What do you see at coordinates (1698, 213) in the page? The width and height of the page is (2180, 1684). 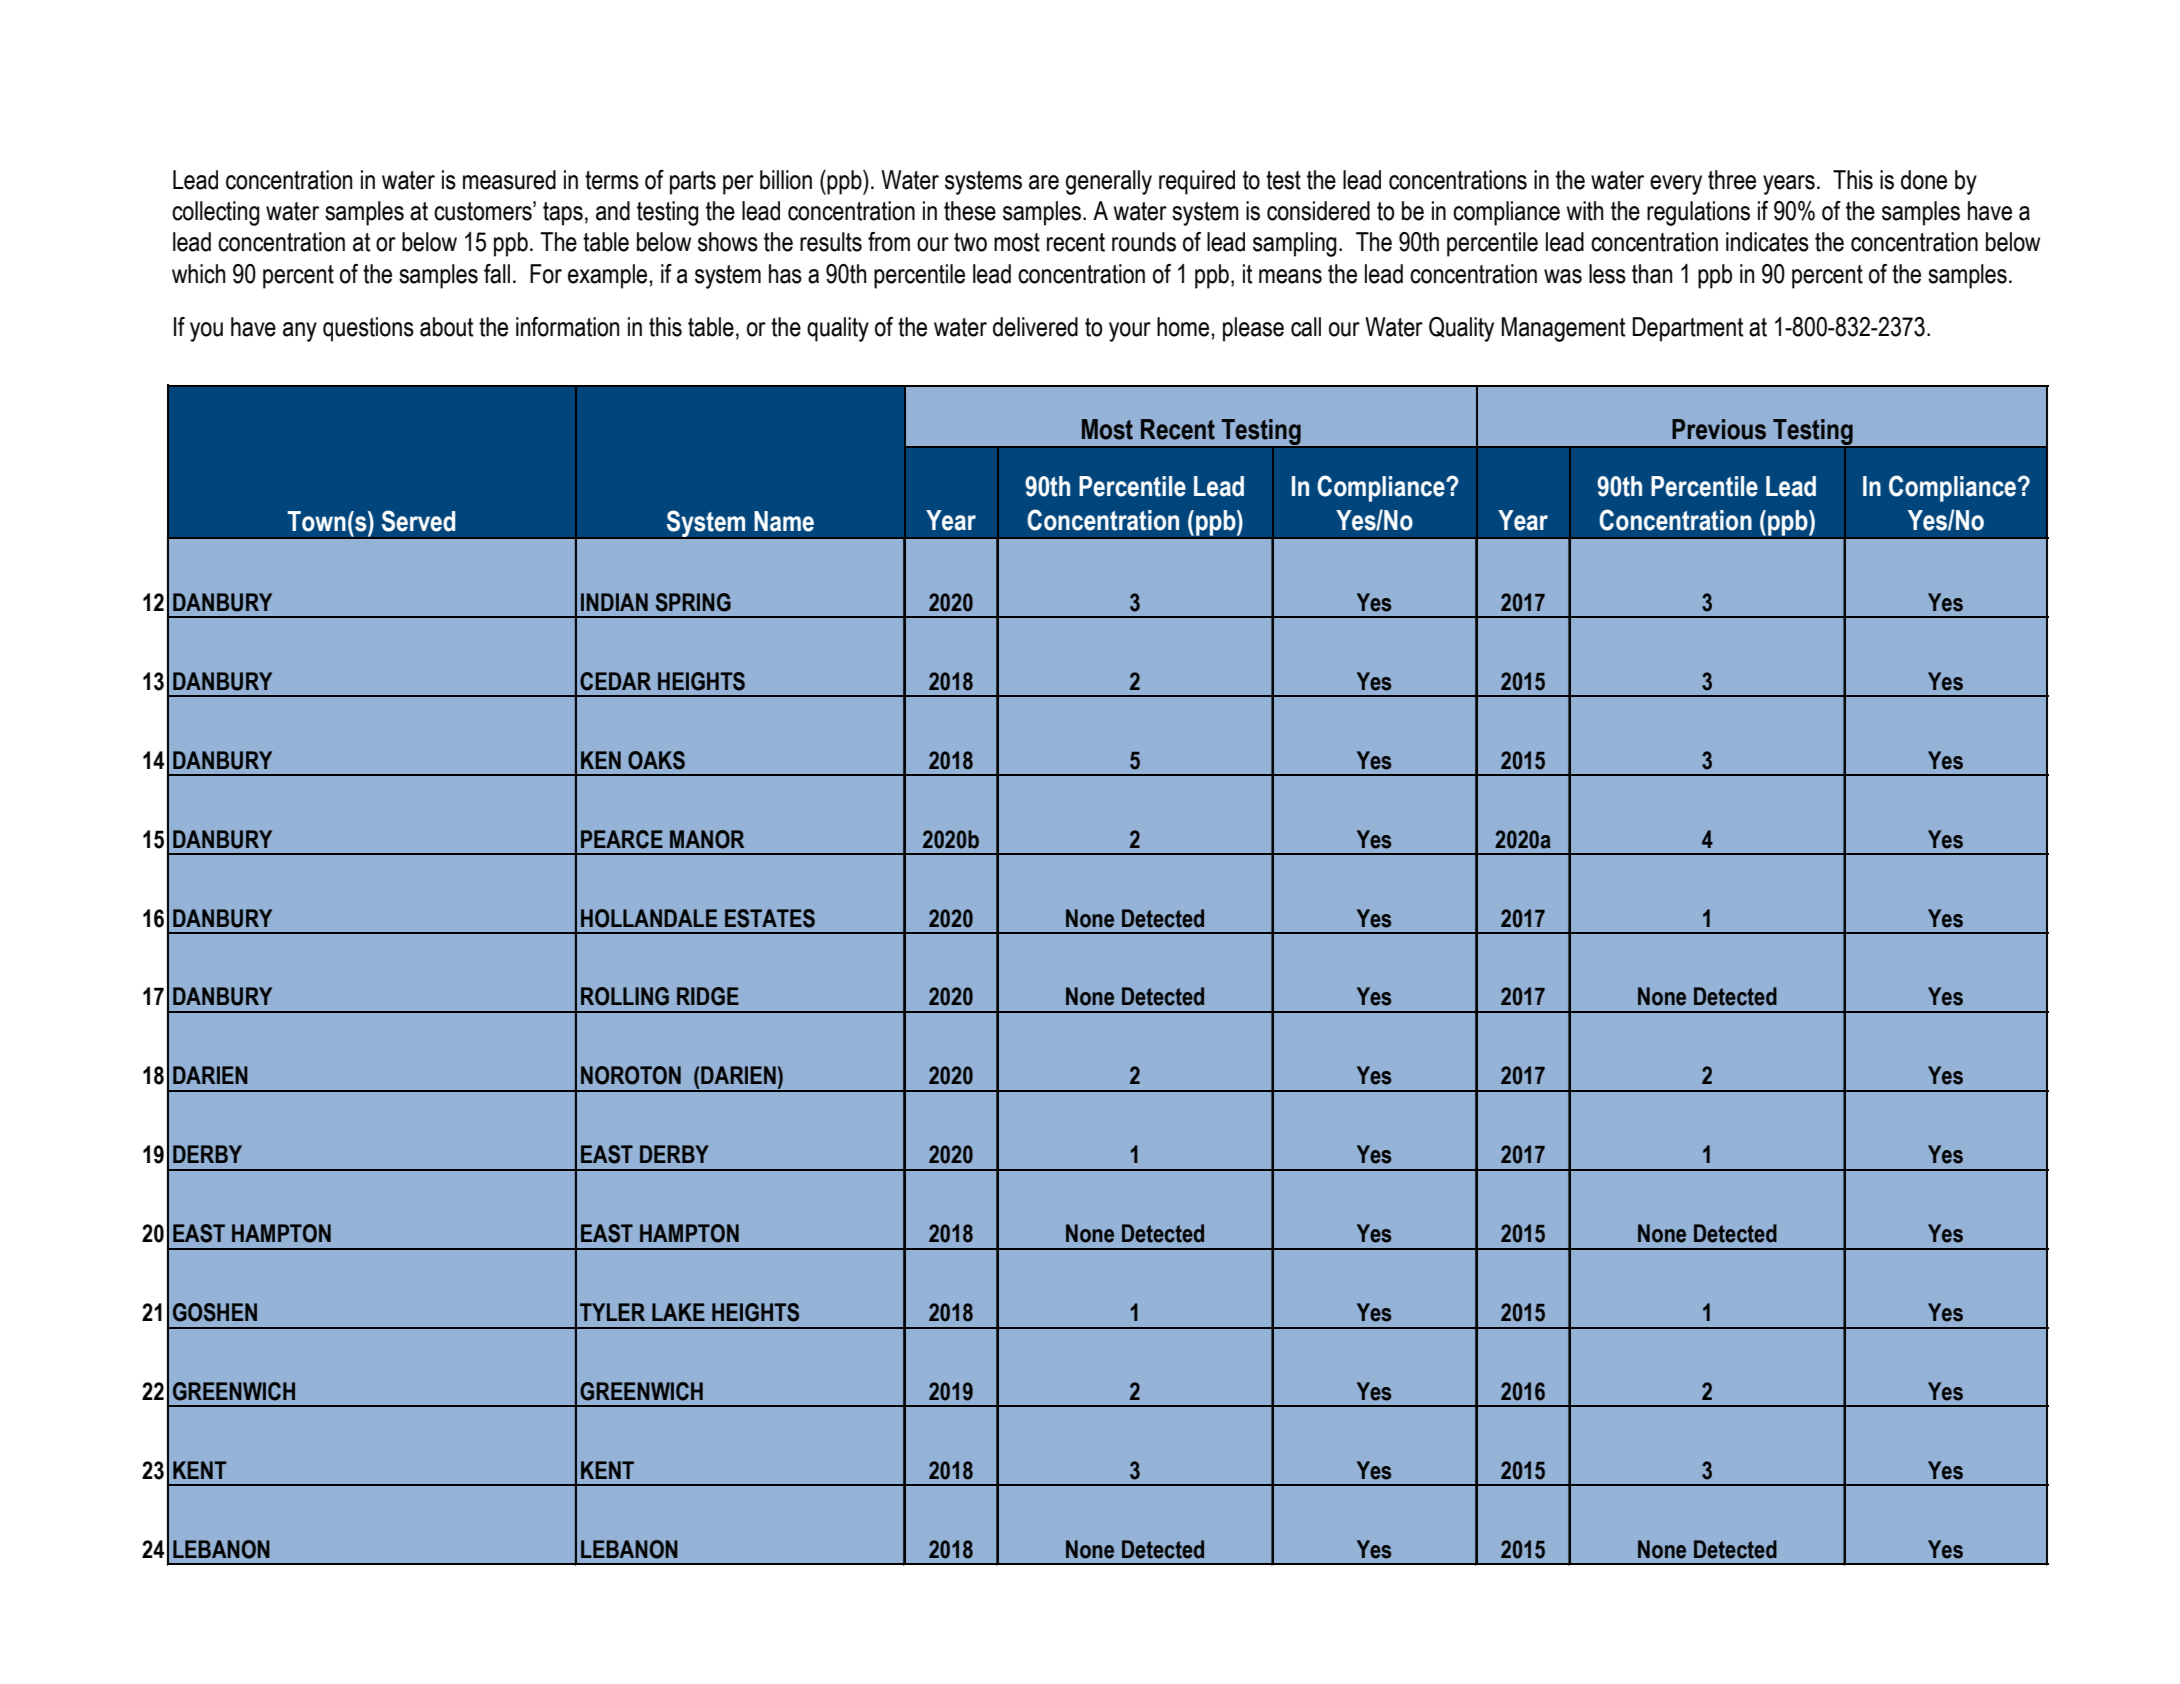 I see `regulations` at bounding box center [1698, 213].
